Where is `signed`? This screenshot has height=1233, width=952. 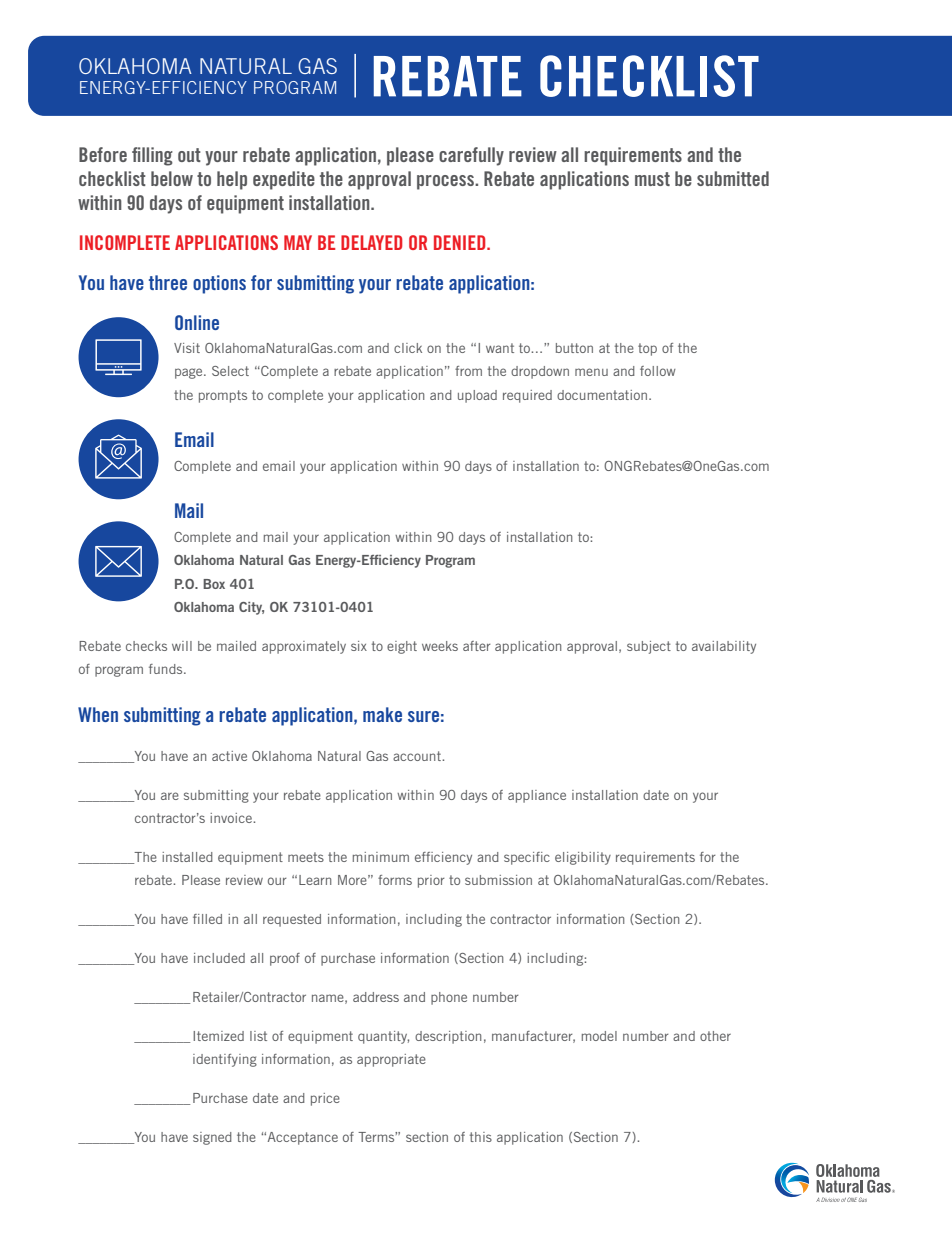
signed is located at coordinates (212, 1138).
